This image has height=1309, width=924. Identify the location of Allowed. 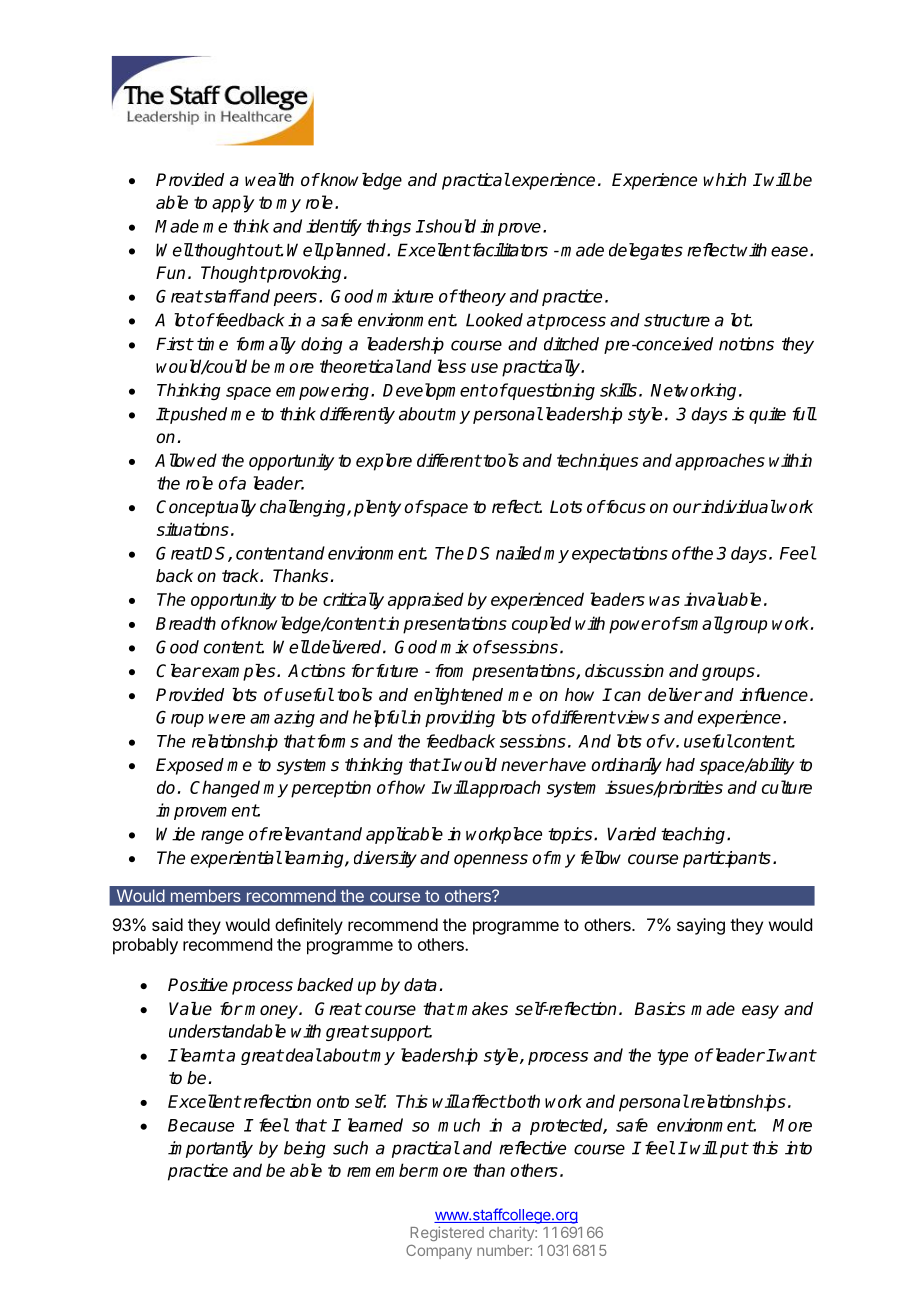
(186, 460).
